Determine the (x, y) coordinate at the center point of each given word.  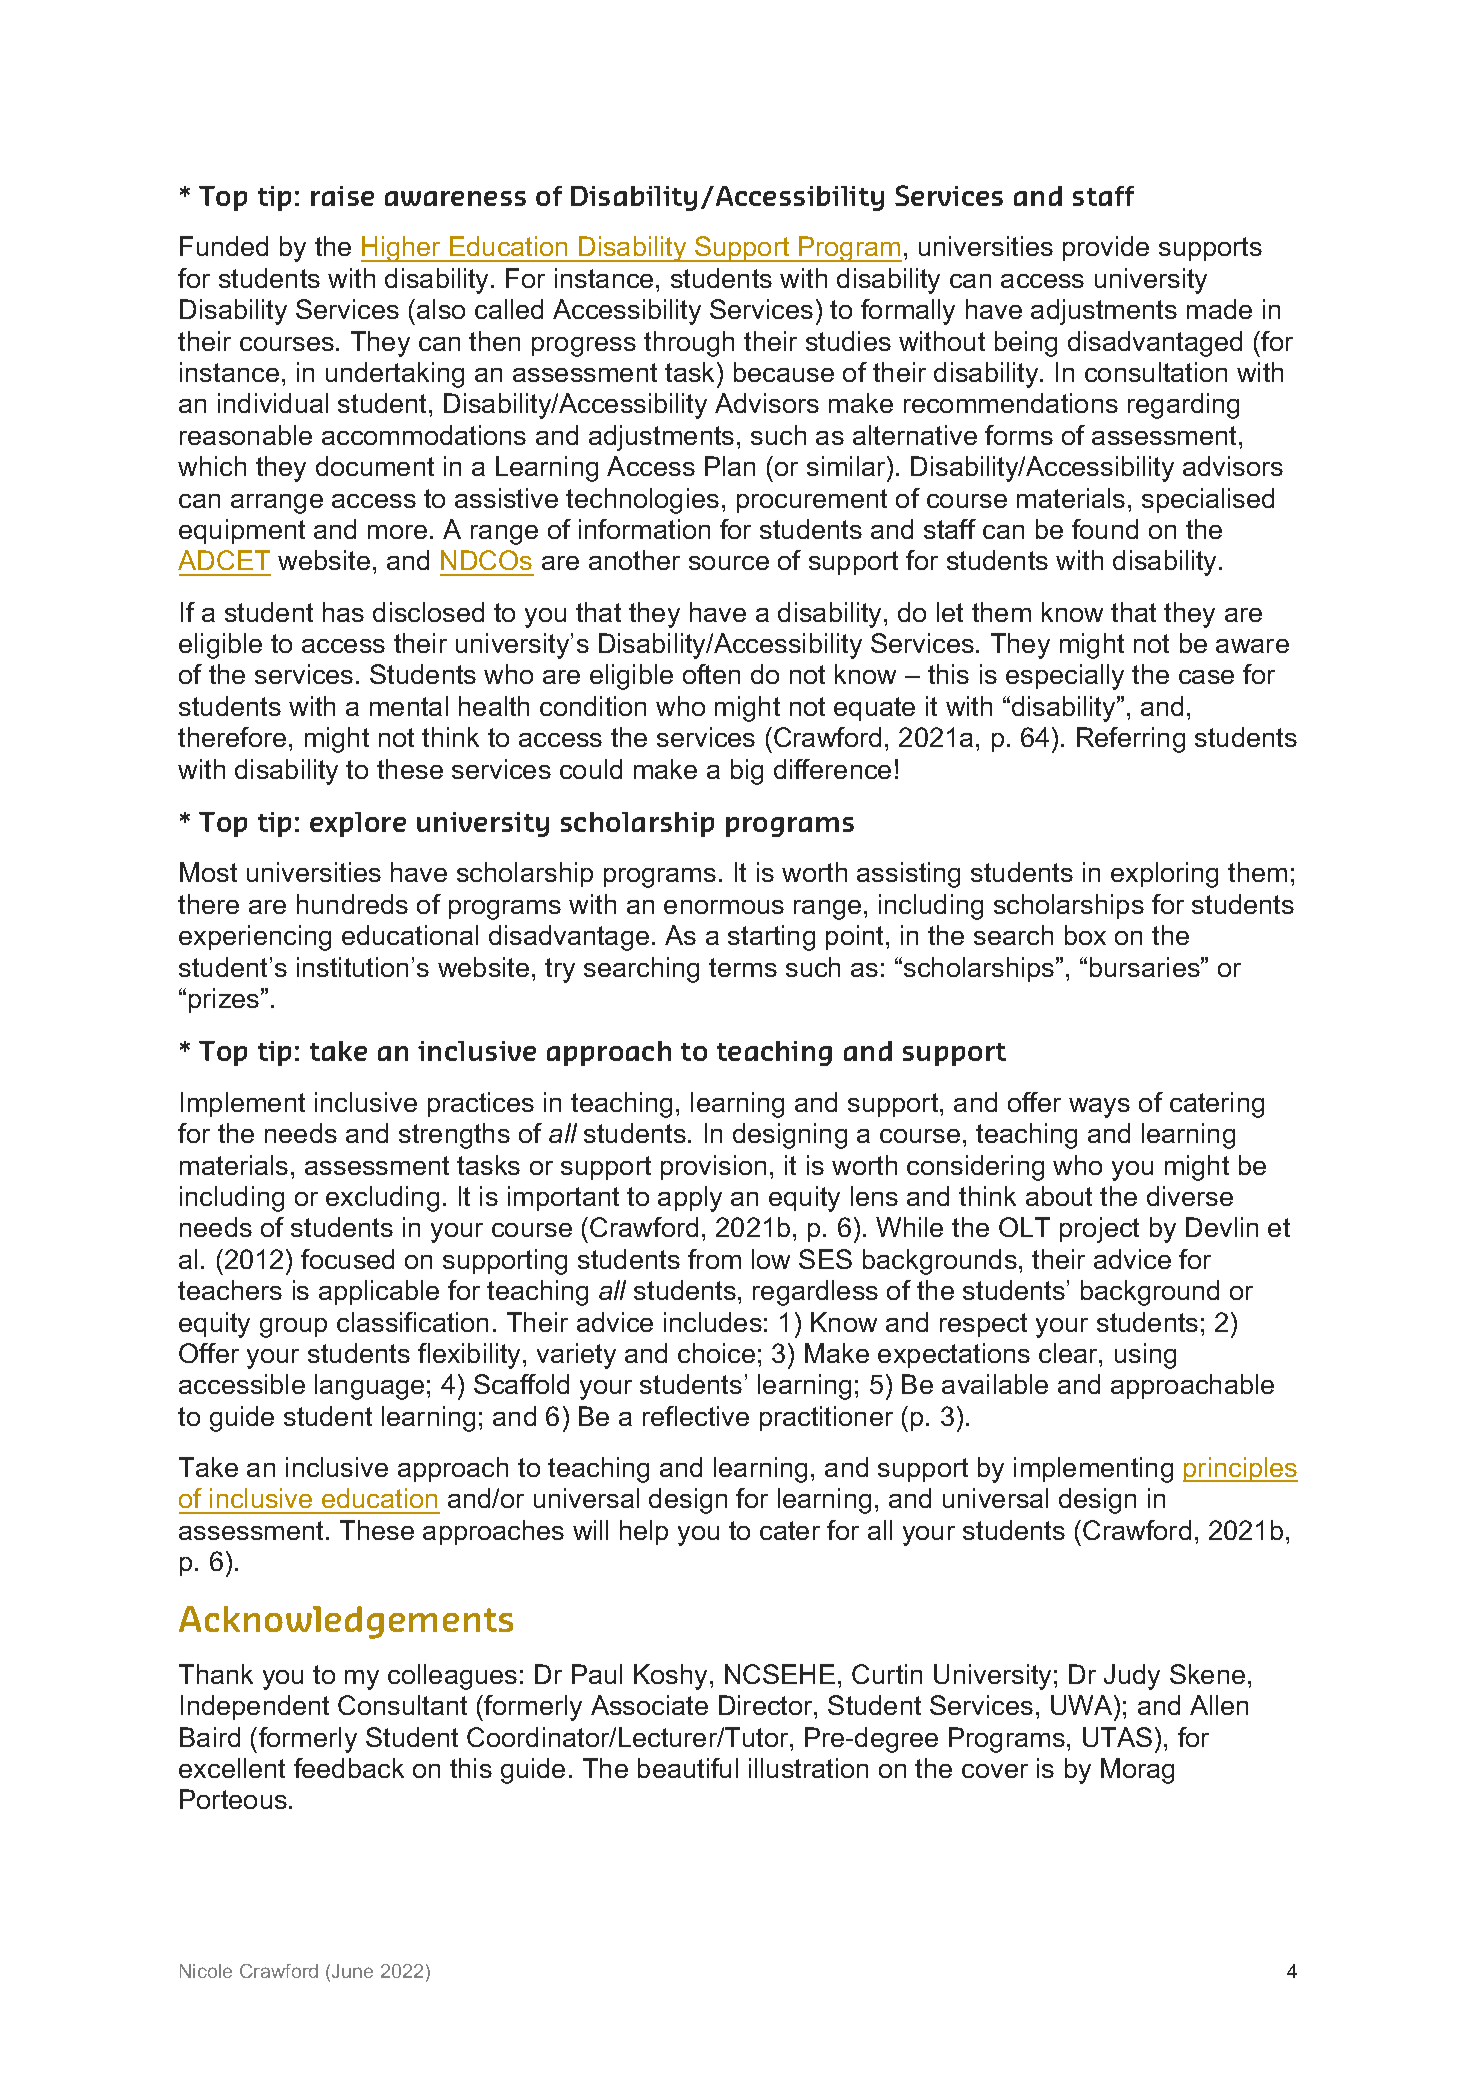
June (352, 1971)
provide (1106, 248)
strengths (454, 1136)
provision (713, 1167)
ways (1099, 1108)
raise (342, 196)
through (689, 344)
